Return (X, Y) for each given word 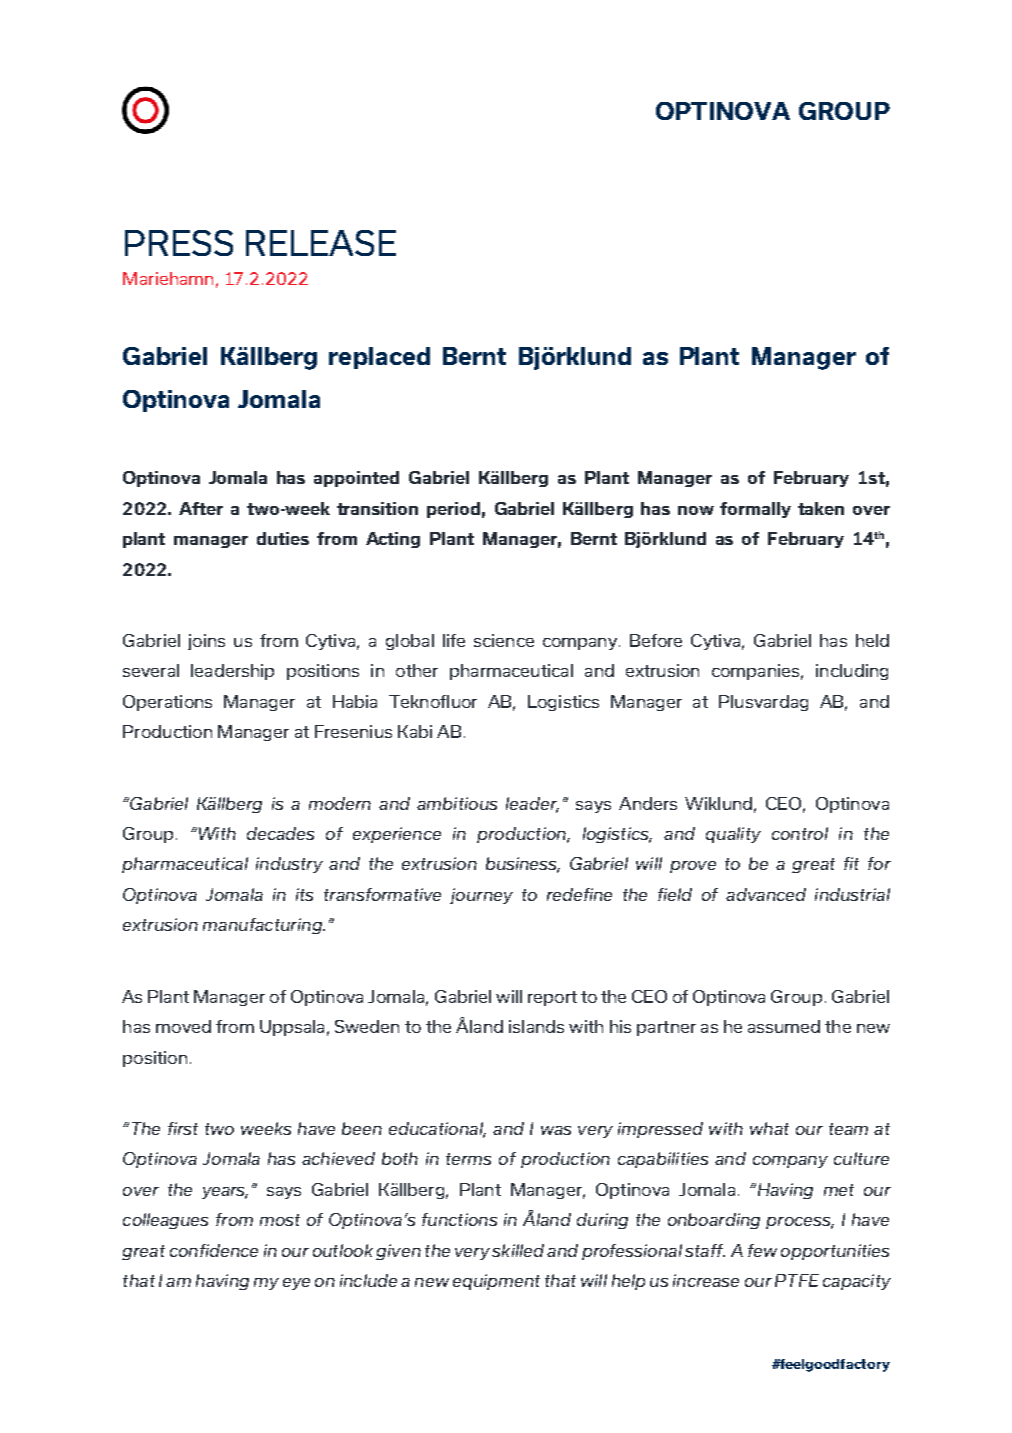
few (762, 1250)
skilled (518, 1250)
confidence (214, 1250)
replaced (379, 358)
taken (821, 508)
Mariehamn (168, 278)
